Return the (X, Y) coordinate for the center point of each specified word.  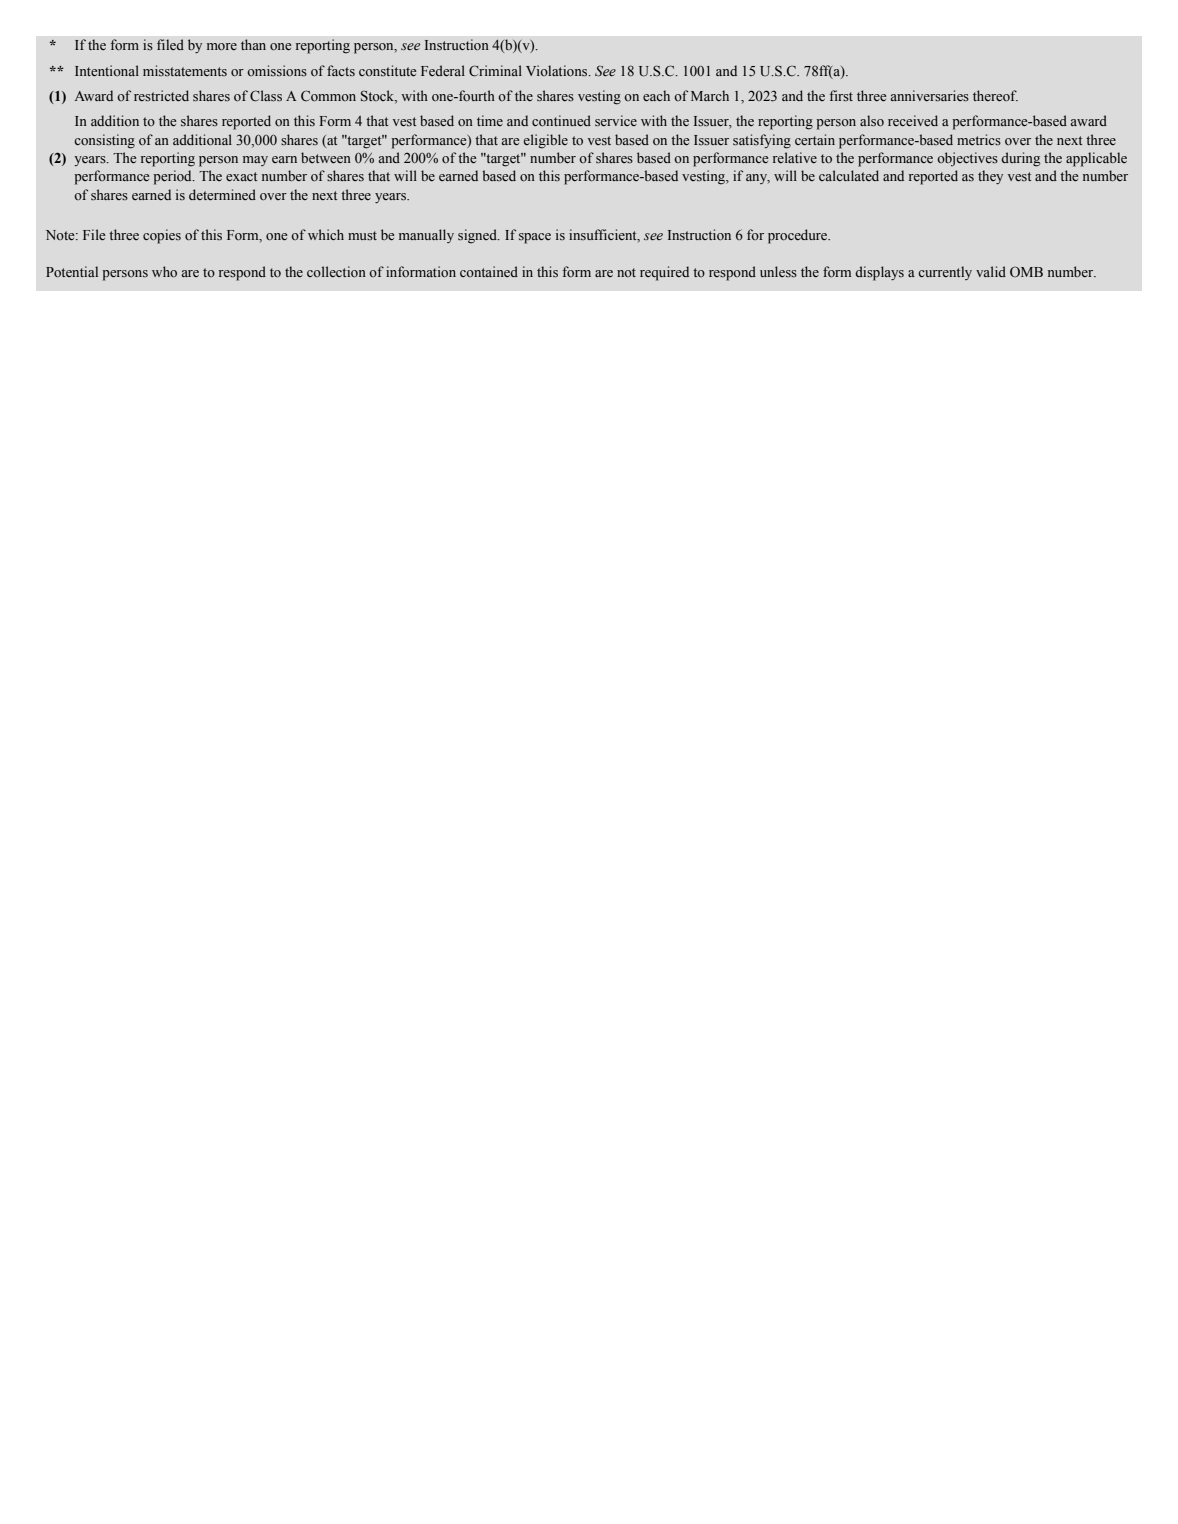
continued (561, 121)
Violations (558, 71)
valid (991, 271)
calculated (849, 175)
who (164, 272)
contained (489, 271)
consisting (104, 141)
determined (222, 195)
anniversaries (929, 95)
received (913, 121)
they (990, 177)
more (222, 46)
